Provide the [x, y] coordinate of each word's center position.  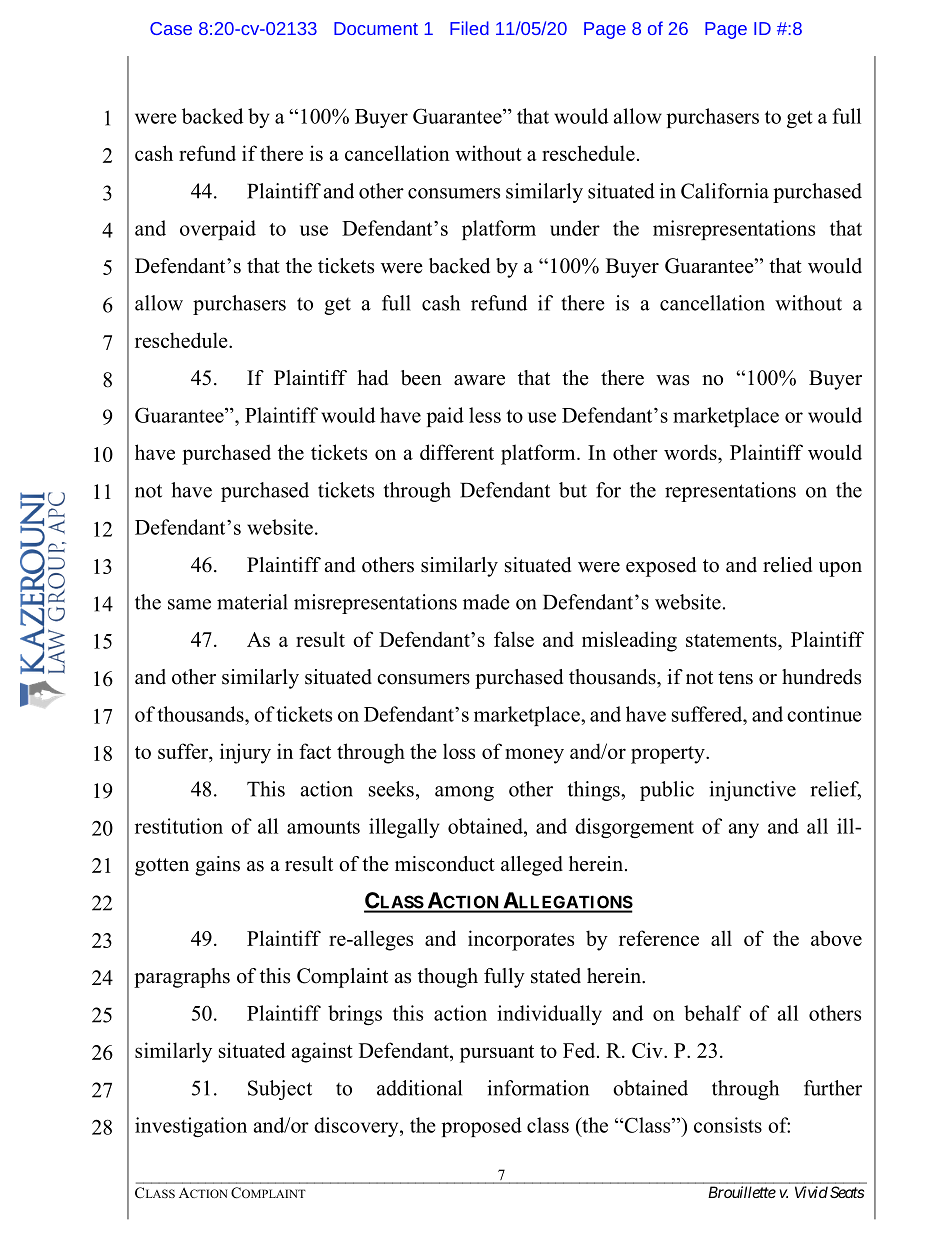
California [725, 191]
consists [728, 1125]
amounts [323, 827]
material [252, 602]
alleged [532, 866]
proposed [482, 1127]
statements [732, 640]
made [486, 602]
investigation [191, 1127]
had [372, 378]
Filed [469, 28]
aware [479, 380]
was [672, 380]
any [744, 830]
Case [171, 28]
